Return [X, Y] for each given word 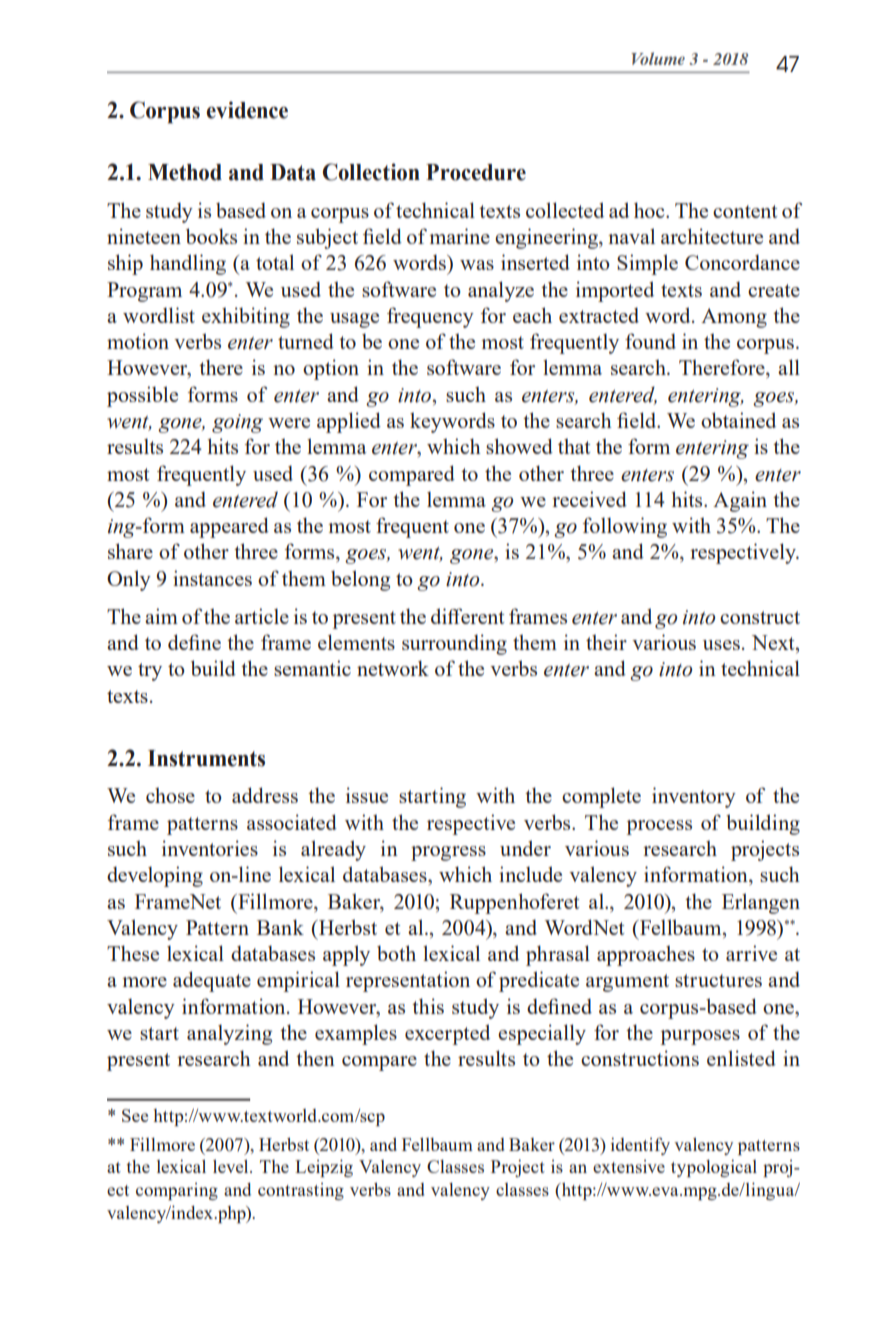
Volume [658, 58]
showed [519, 446]
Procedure [476, 172]
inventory [694, 797]
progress [448, 853]
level [232, 1166]
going [237, 423]
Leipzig [324, 1168]
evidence [247, 110]
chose [170, 795]
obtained [738, 420]
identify [640, 1146]
